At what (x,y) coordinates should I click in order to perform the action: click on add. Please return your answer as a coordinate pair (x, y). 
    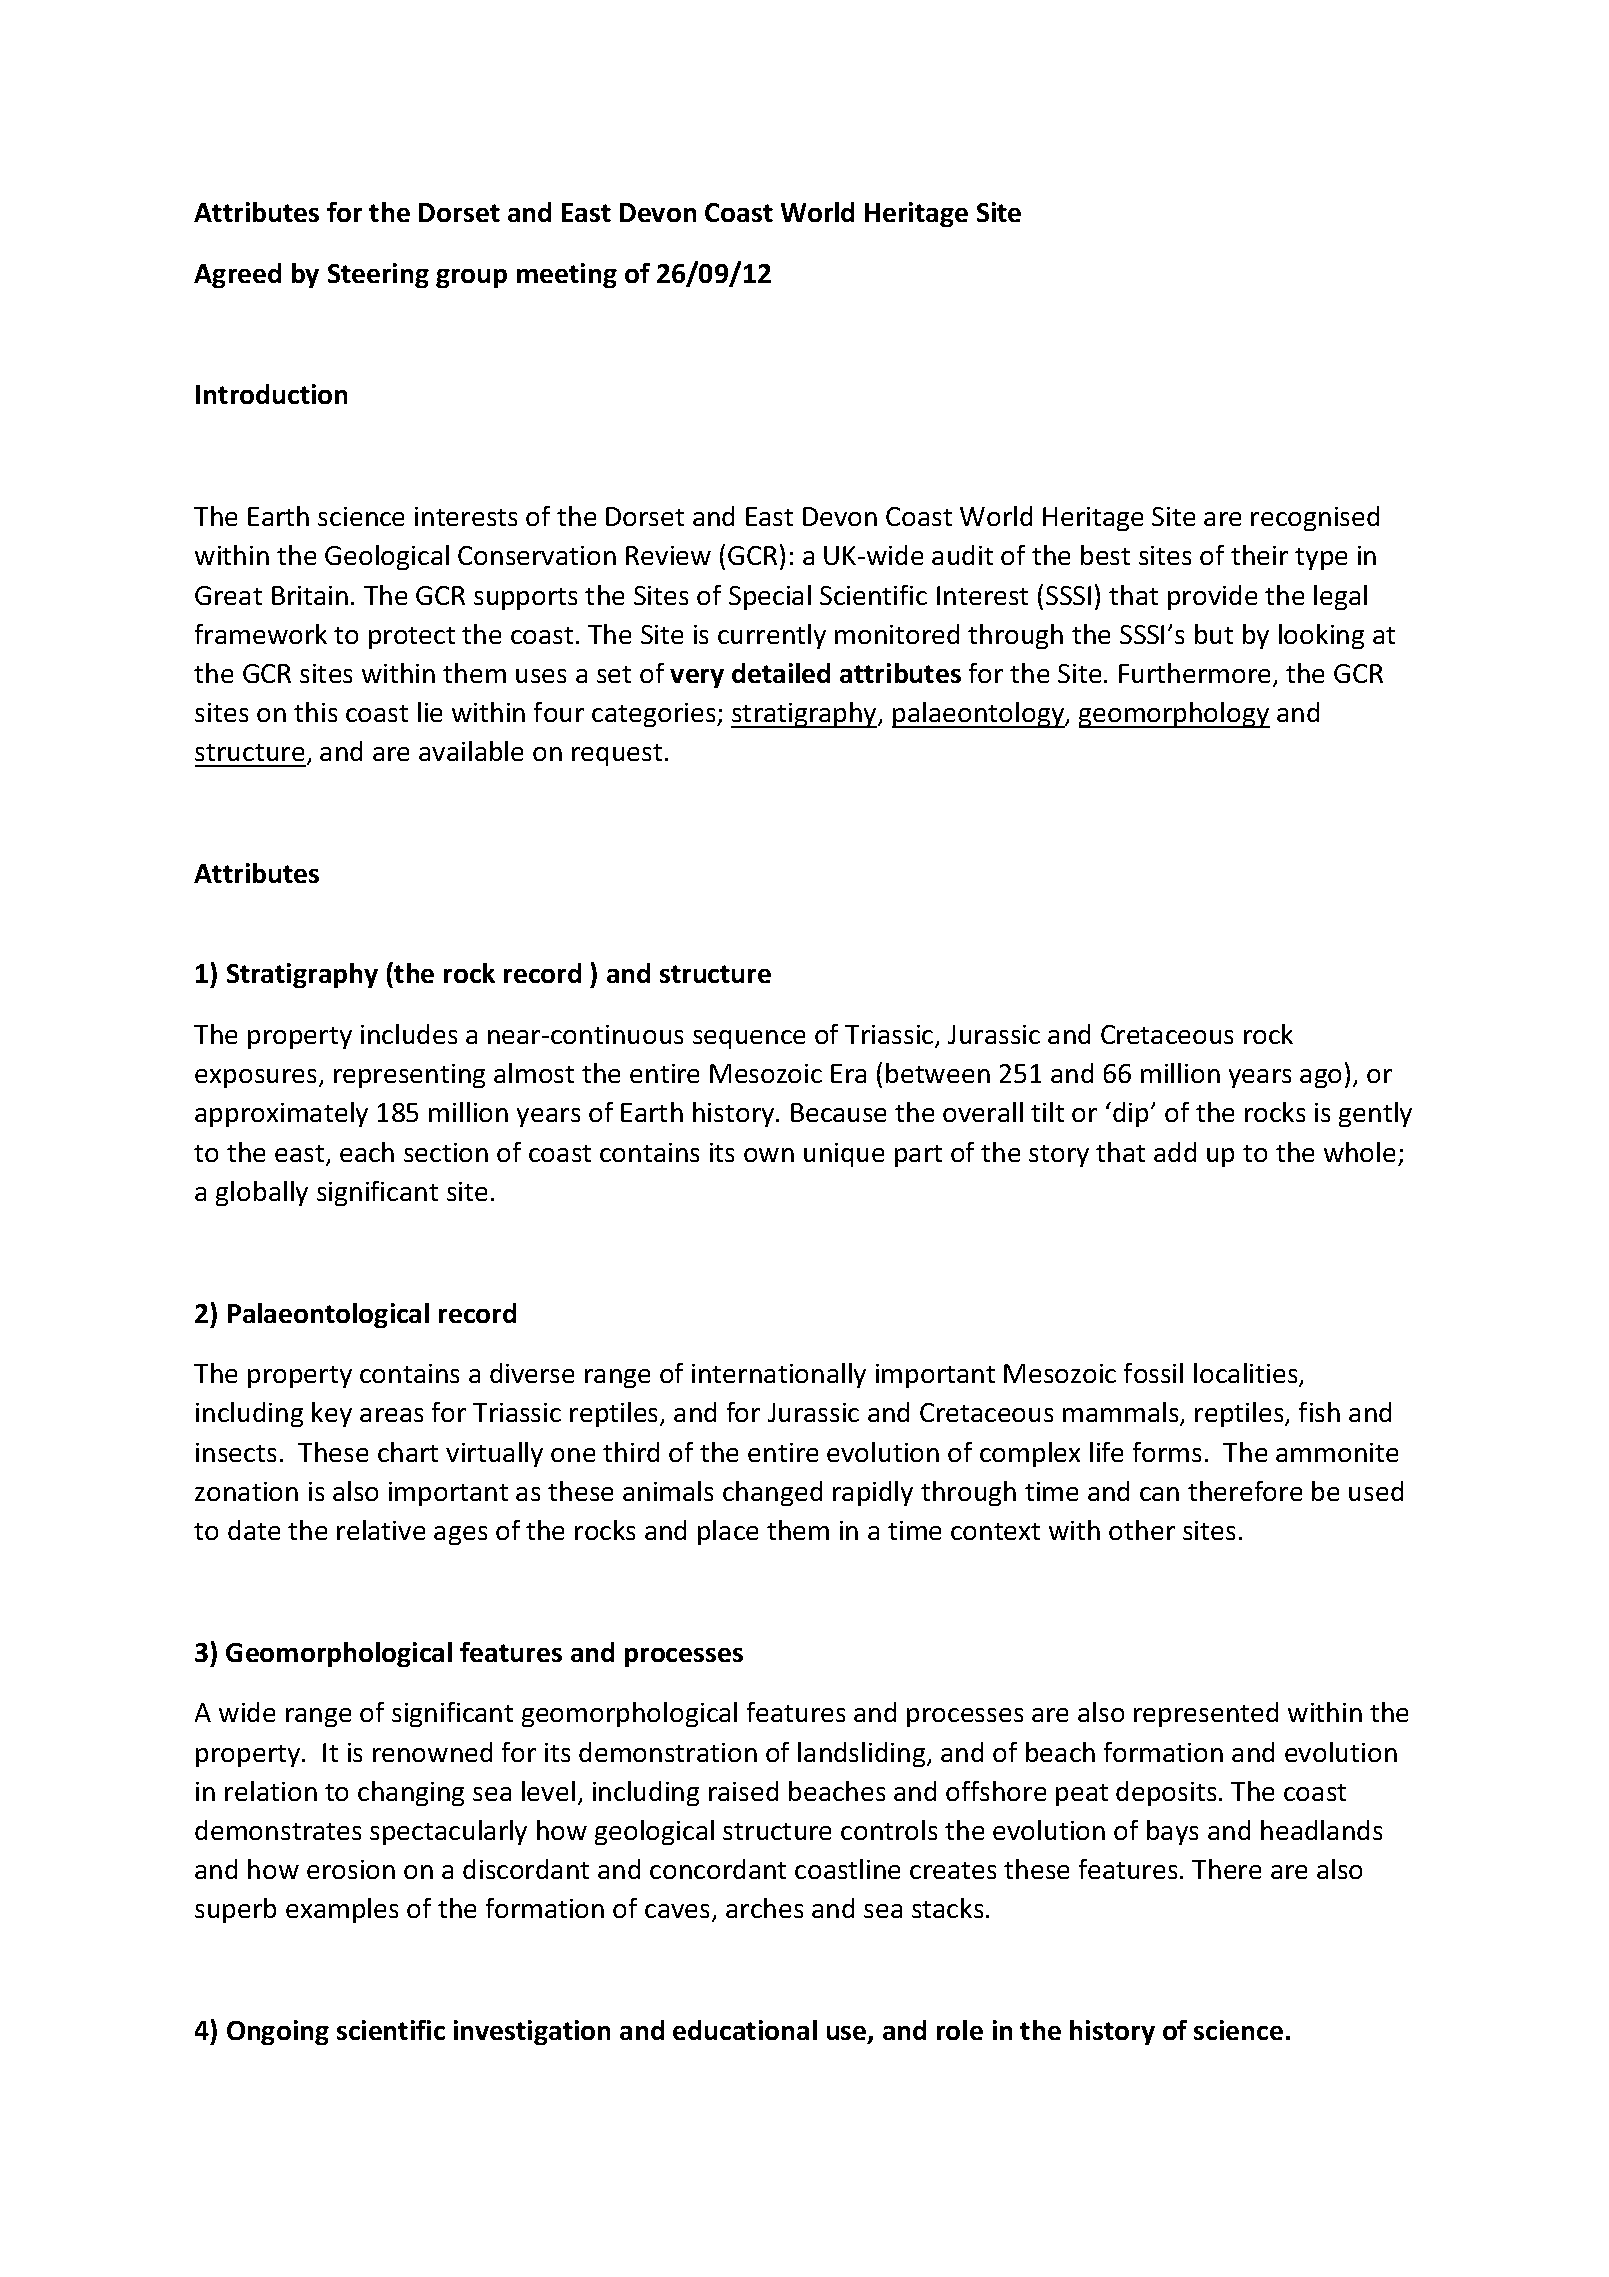
    Looking at the image, I should click on (1175, 1152).
